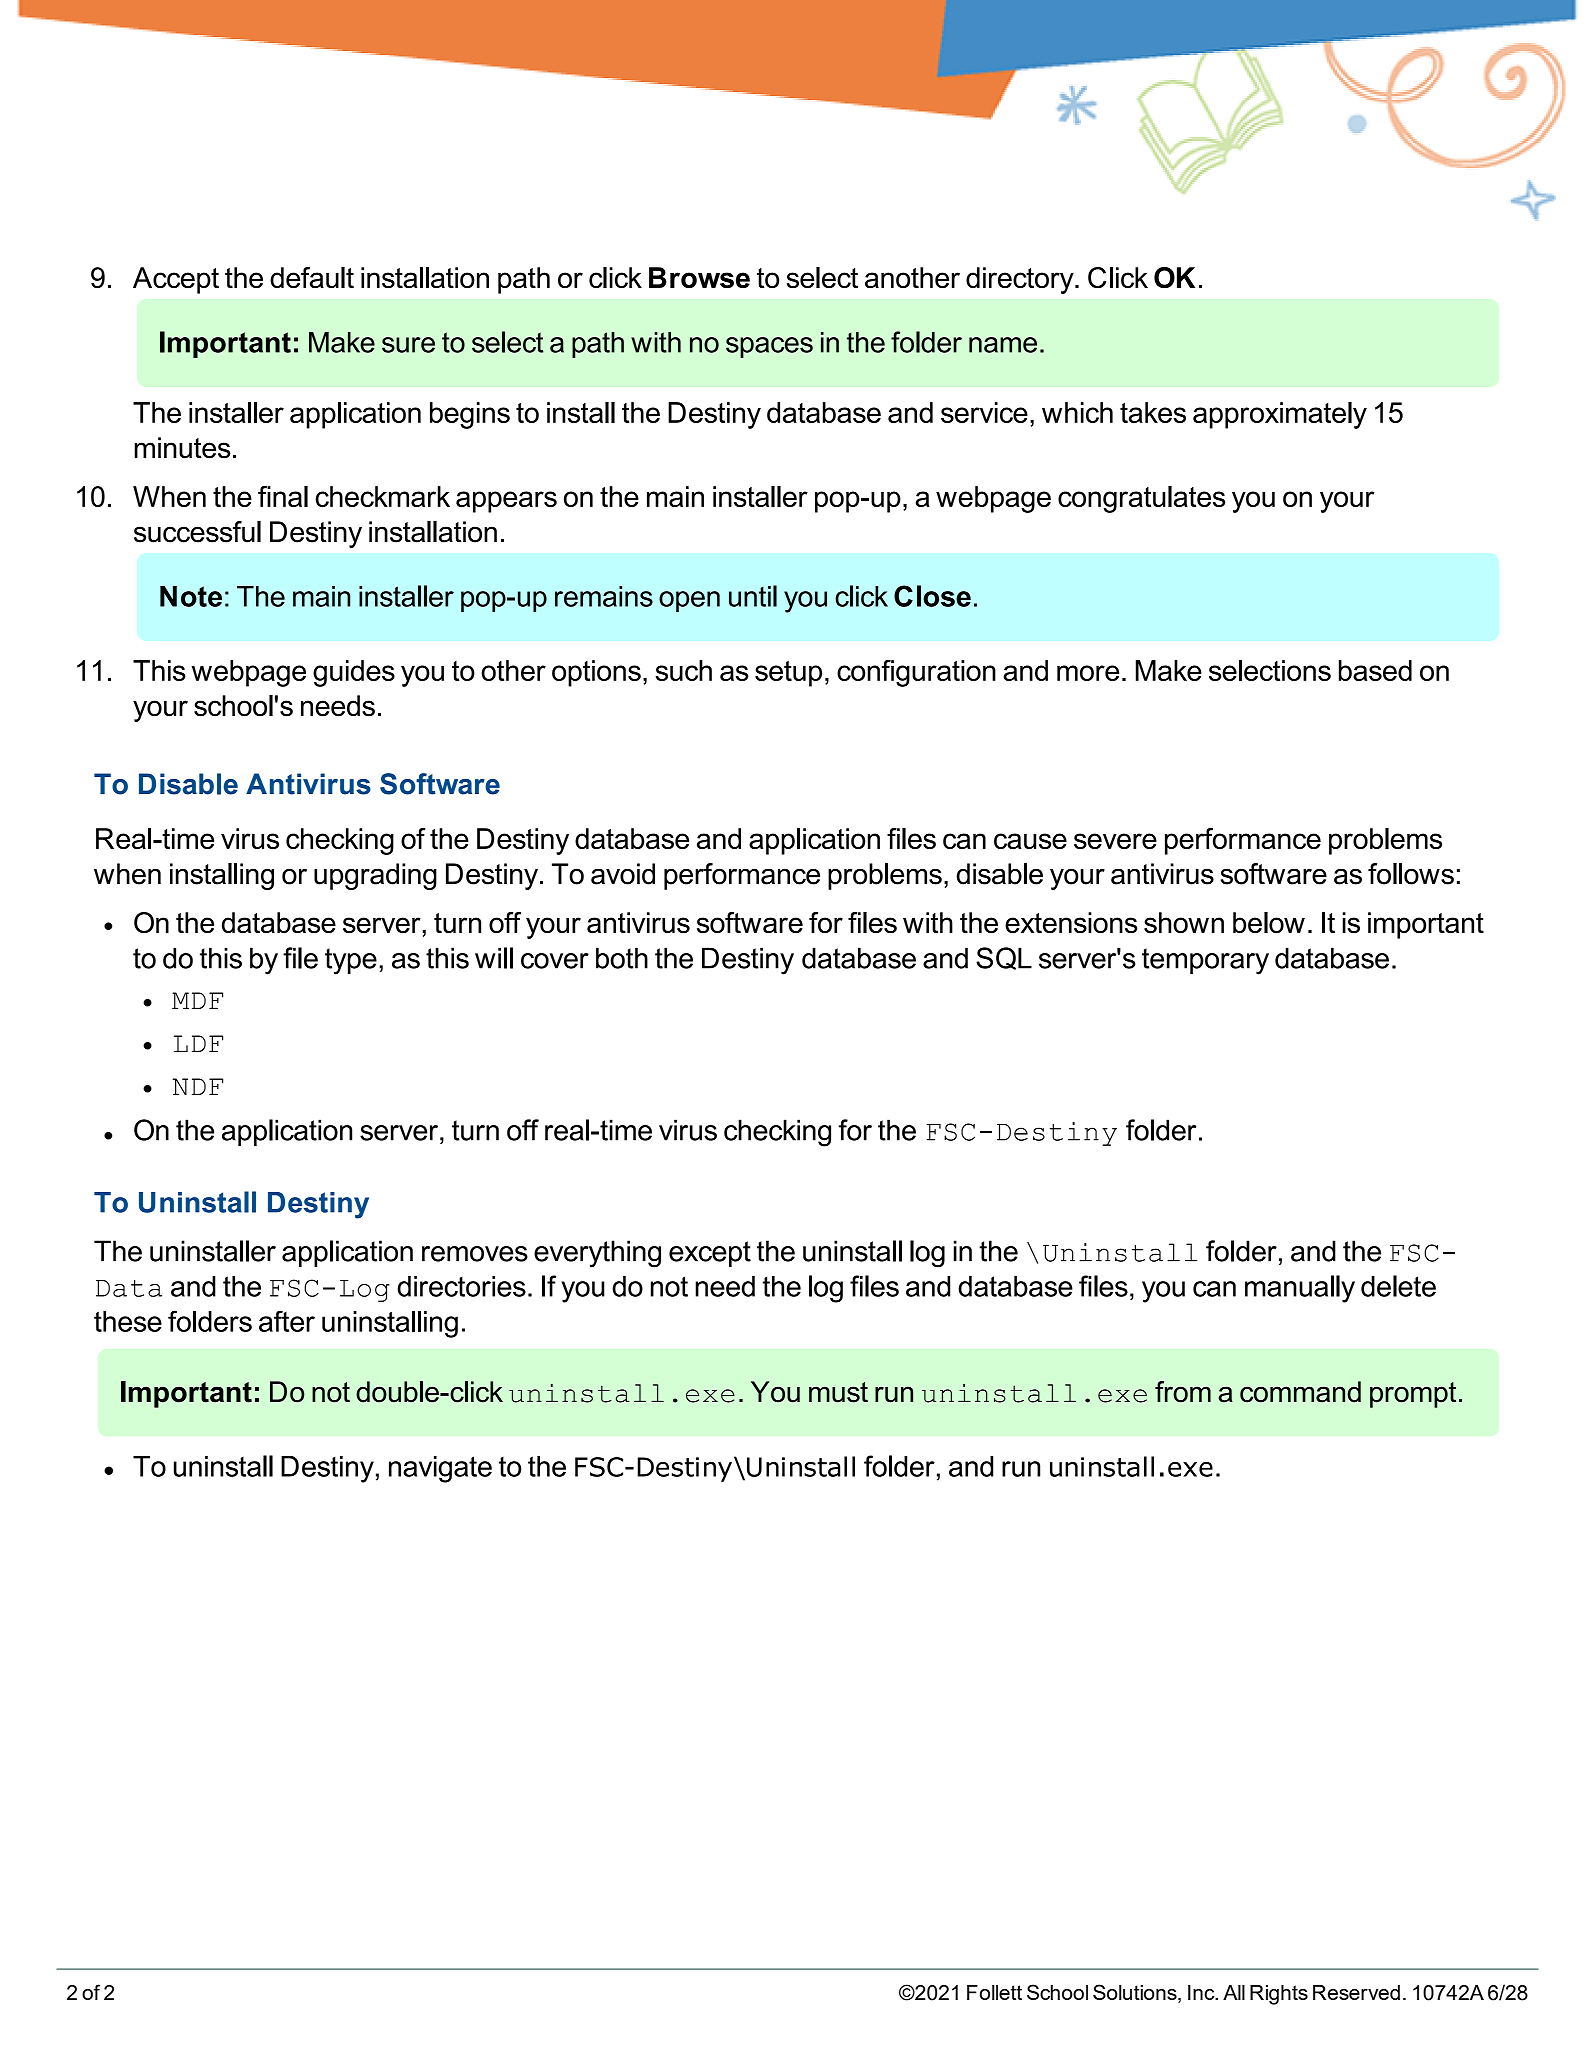  I want to click on NDF, so click(197, 1086).
